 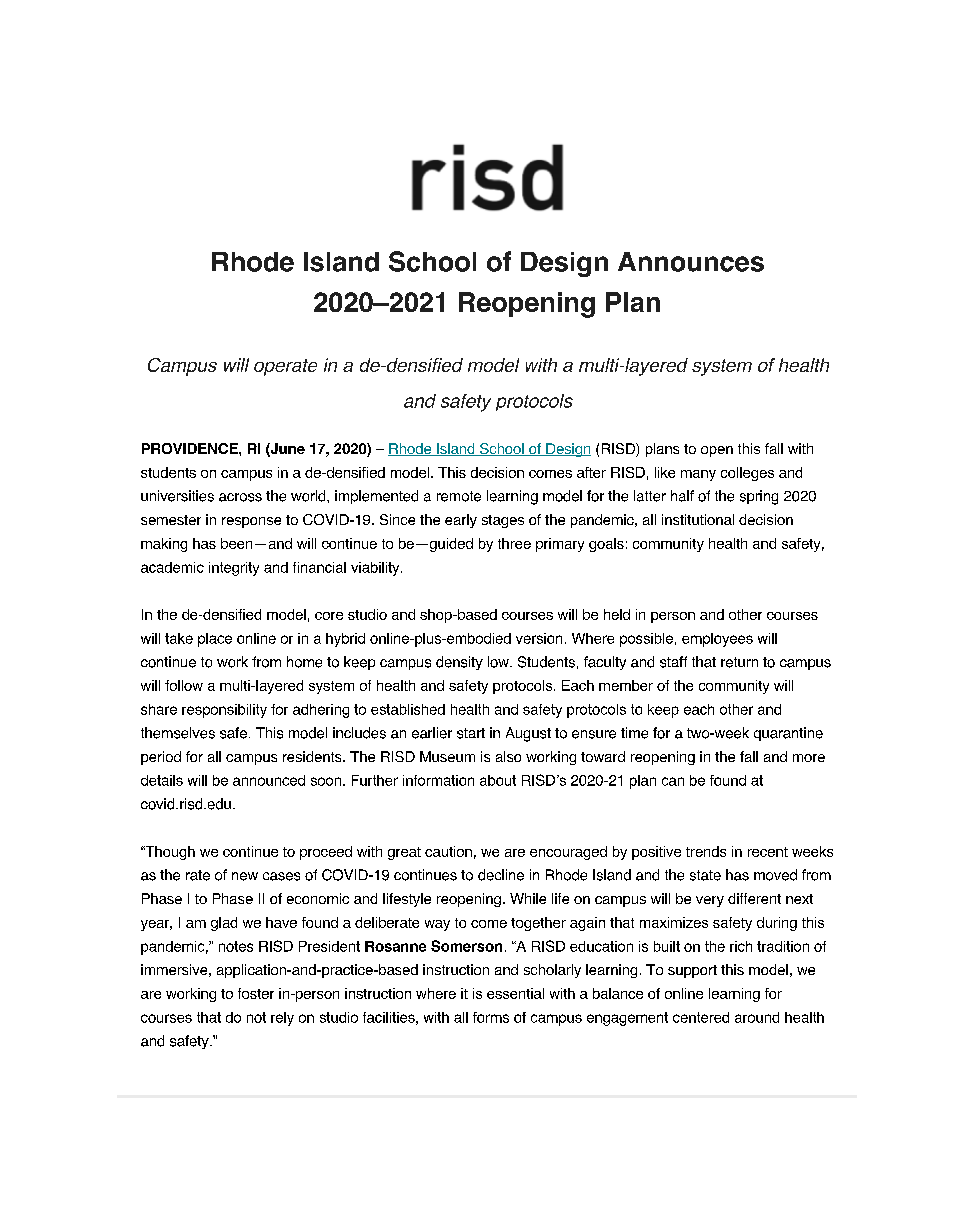 I want to click on new, so click(x=245, y=876).
